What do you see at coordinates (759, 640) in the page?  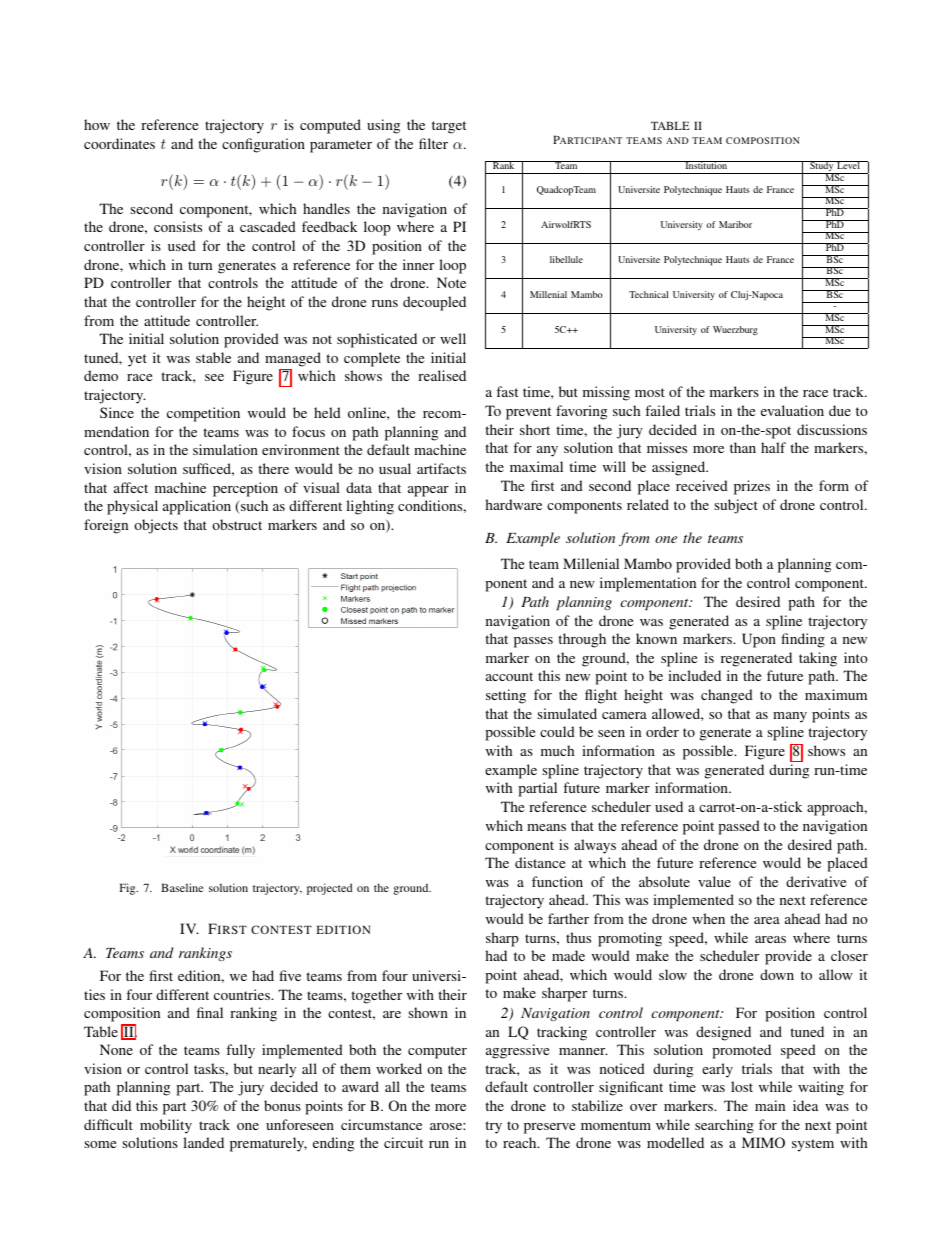 I see `Upon` at bounding box center [759, 640].
